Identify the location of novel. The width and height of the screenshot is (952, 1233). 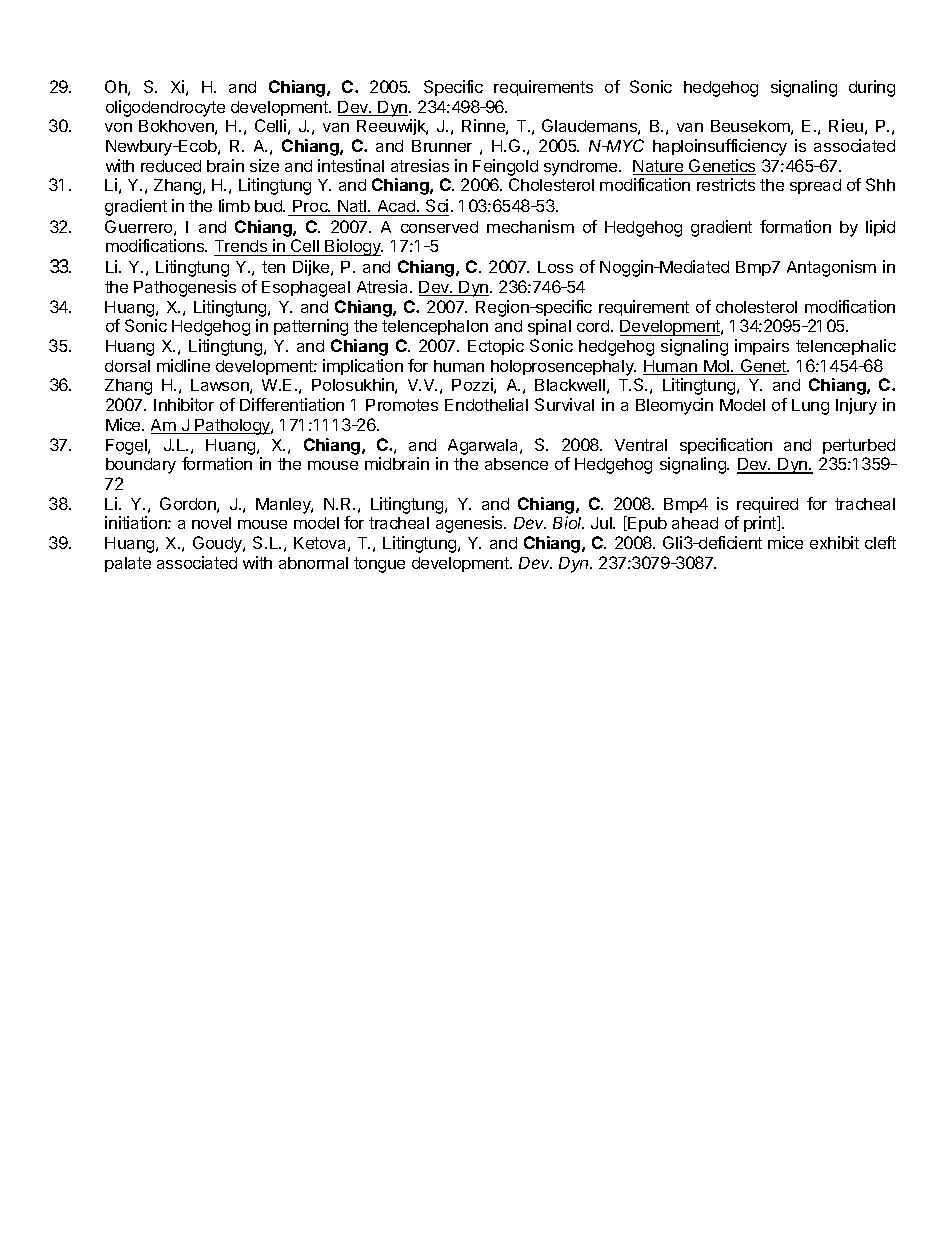
(211, 523).
